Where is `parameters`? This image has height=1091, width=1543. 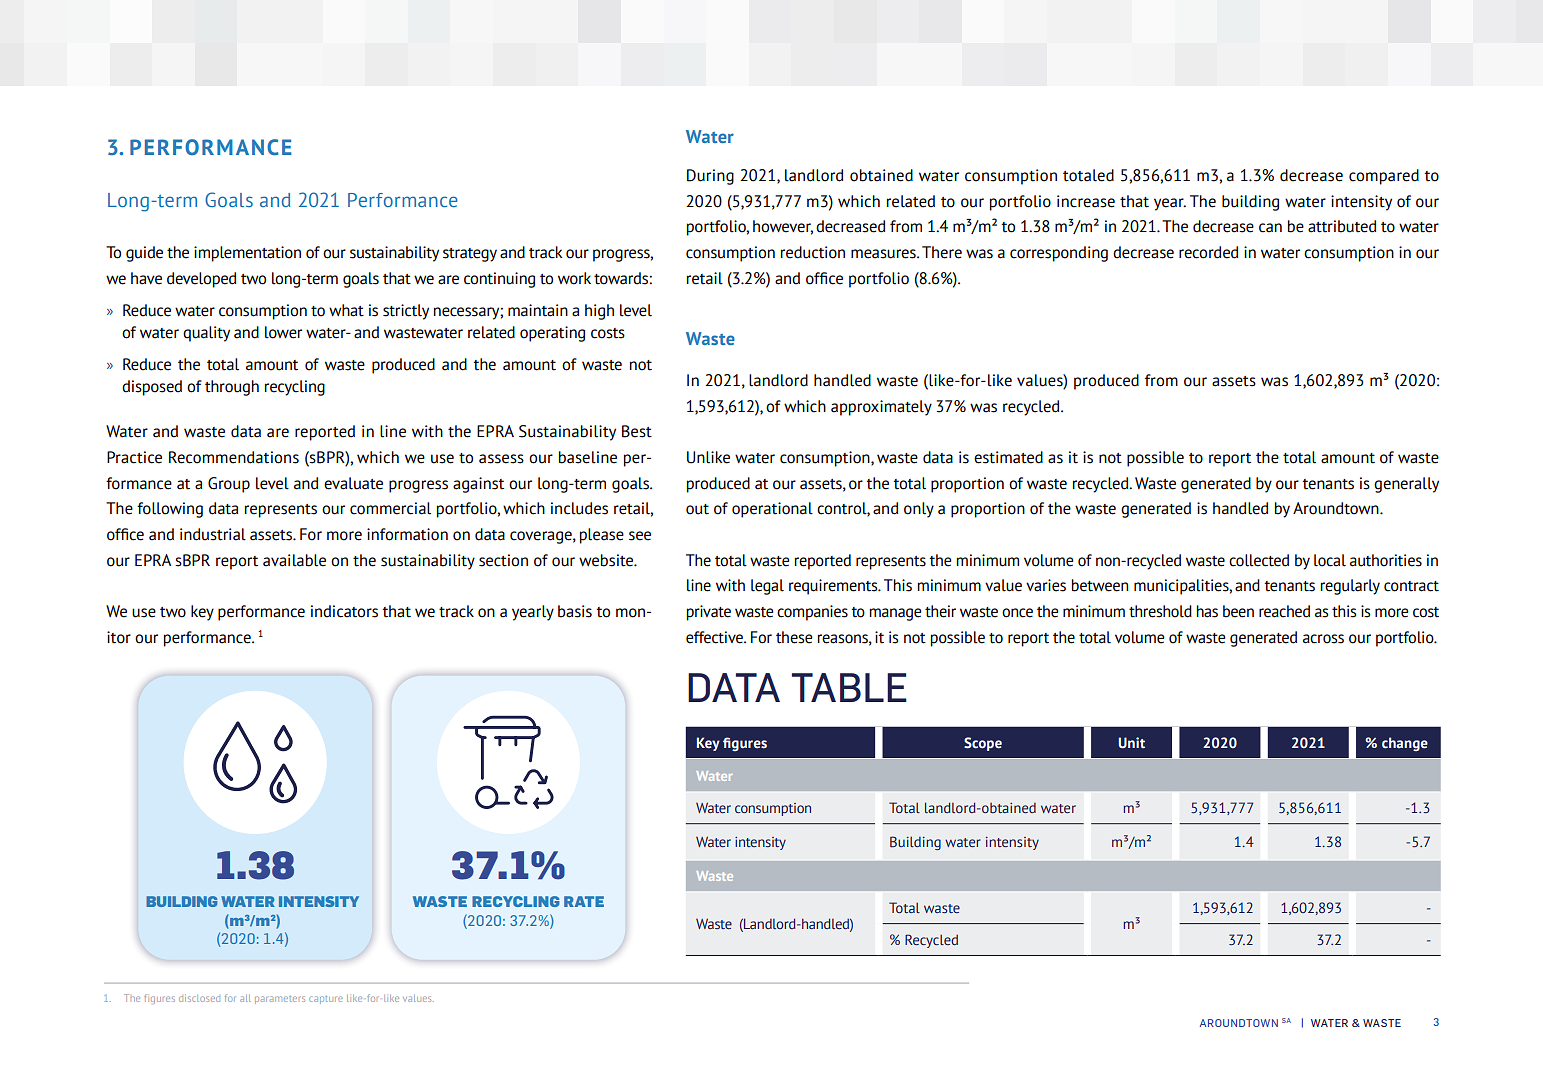
parameters is located at coordinates (280, 1000).
